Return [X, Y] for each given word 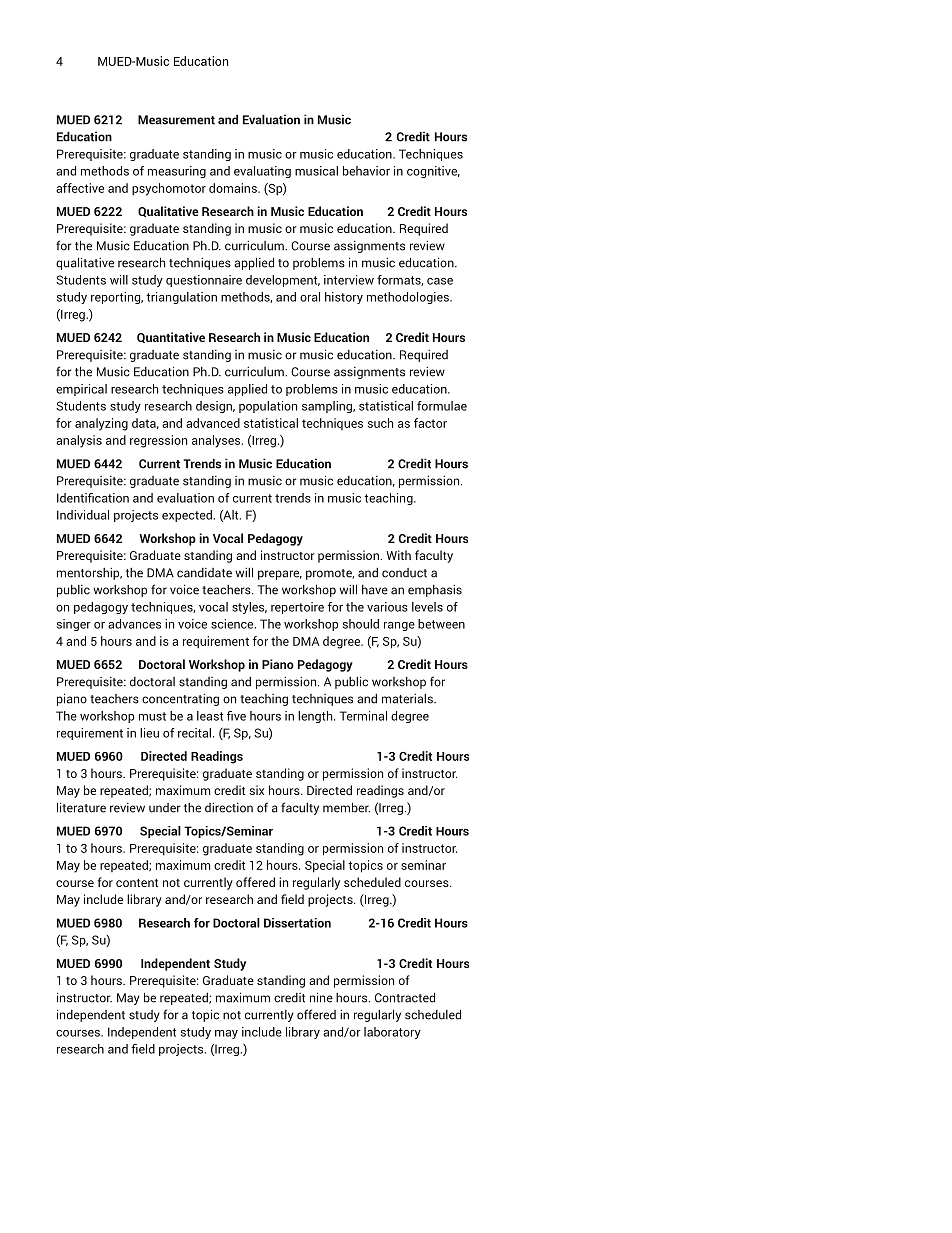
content [137, 883]
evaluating [262, 172]
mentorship [89, 574]
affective [80, 188]
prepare [280, 575]
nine [321, 997]
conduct [404, 573]
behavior [366, 171]
